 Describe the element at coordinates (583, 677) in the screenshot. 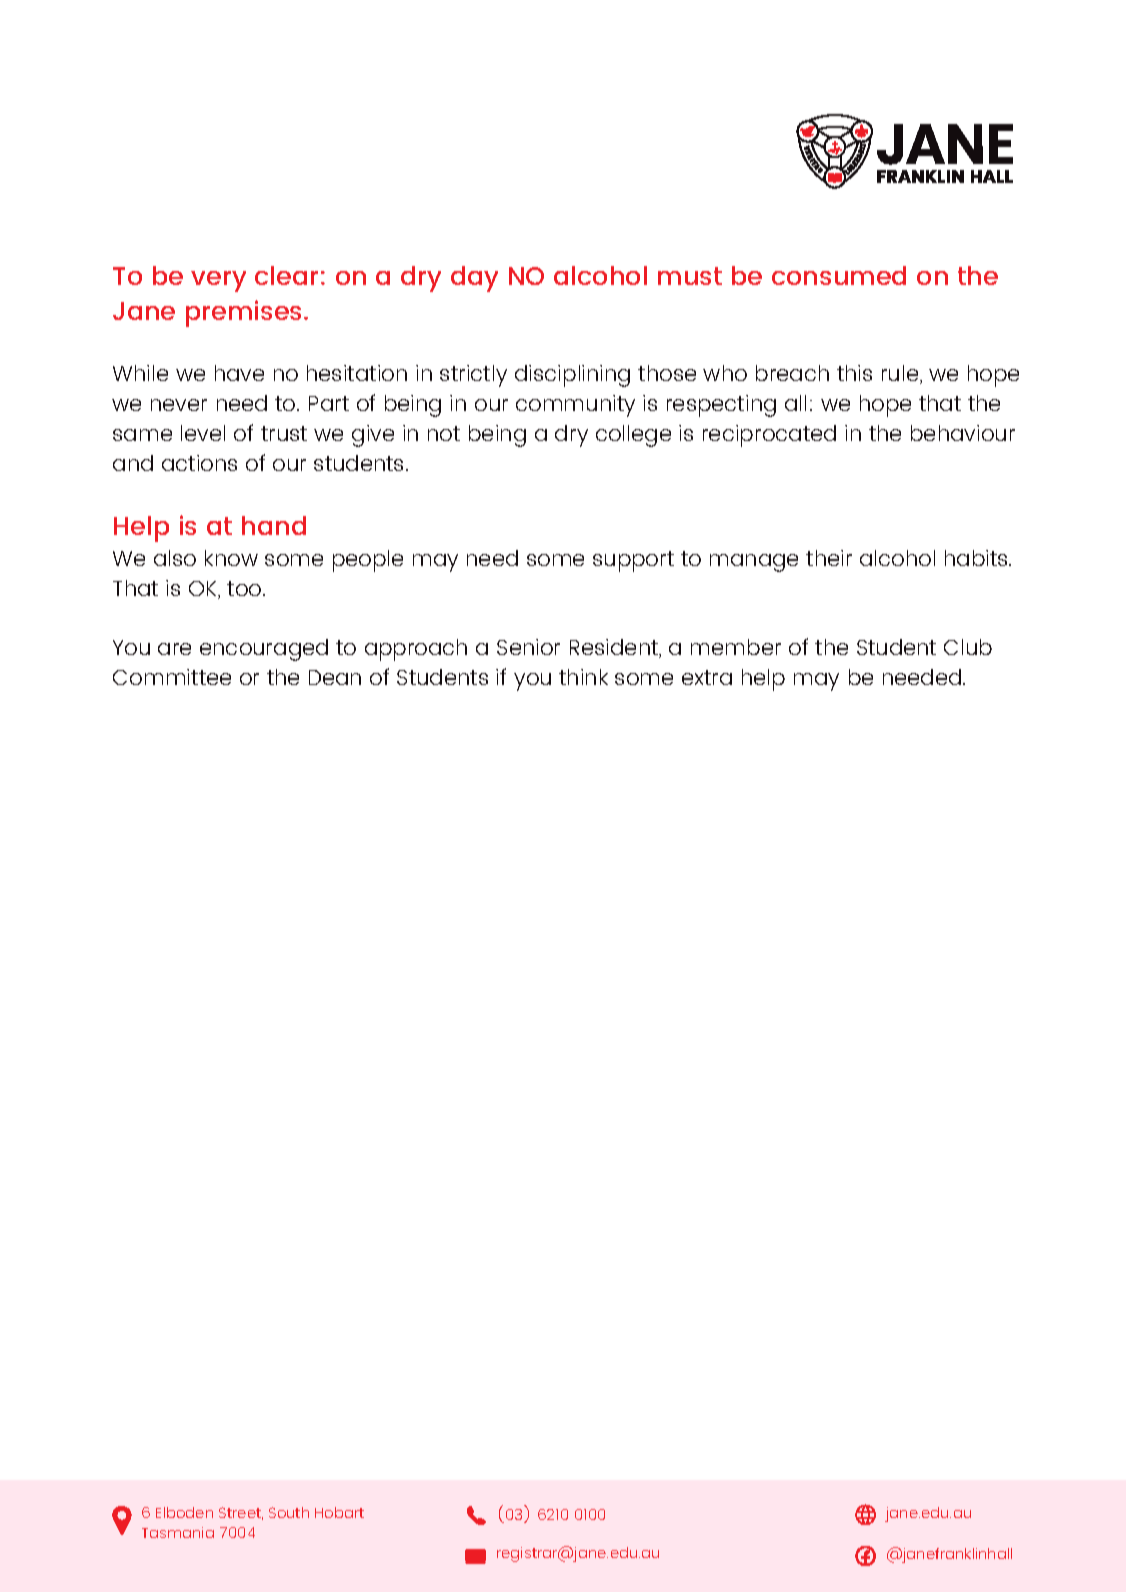

I see `think` at that location.
